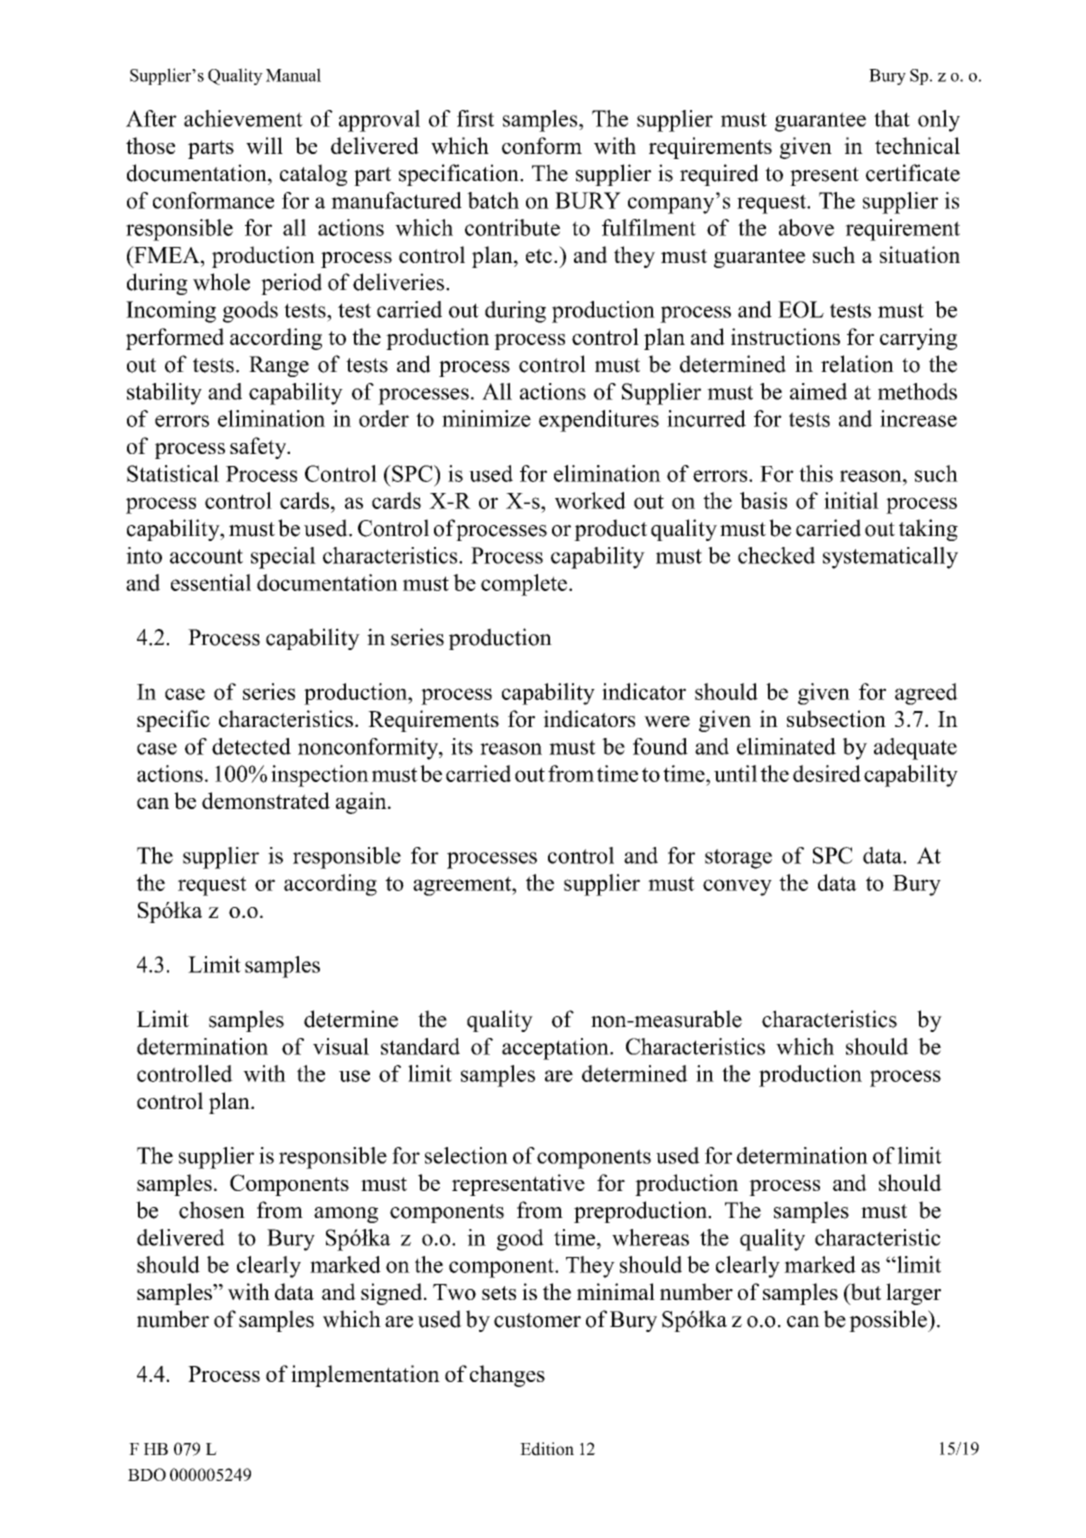  What do you see at coordinates (341, 1046) in the image?
I see `visual` at bounding box center [341, 1046].
